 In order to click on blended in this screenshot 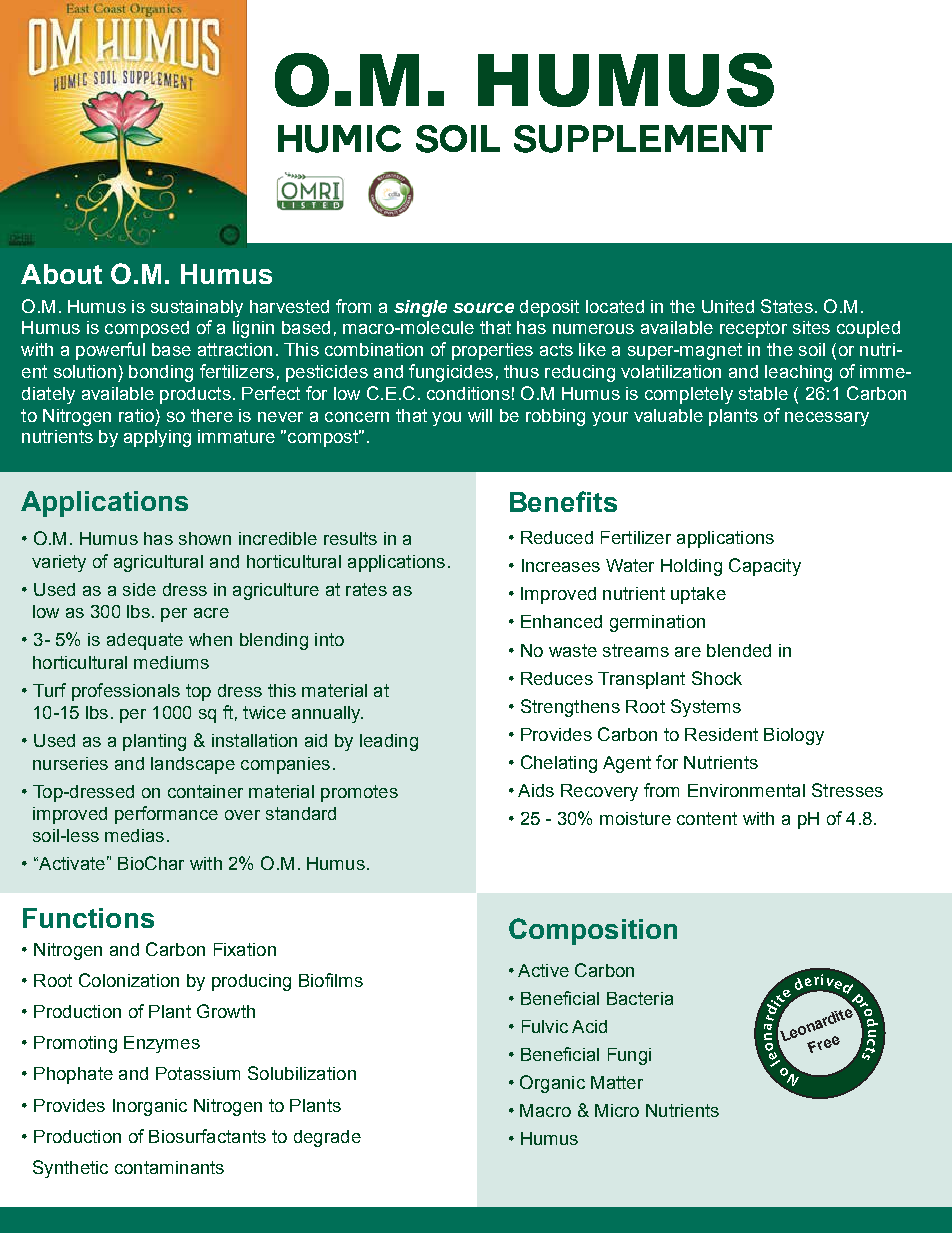, I will do `click(739, 650)`.
